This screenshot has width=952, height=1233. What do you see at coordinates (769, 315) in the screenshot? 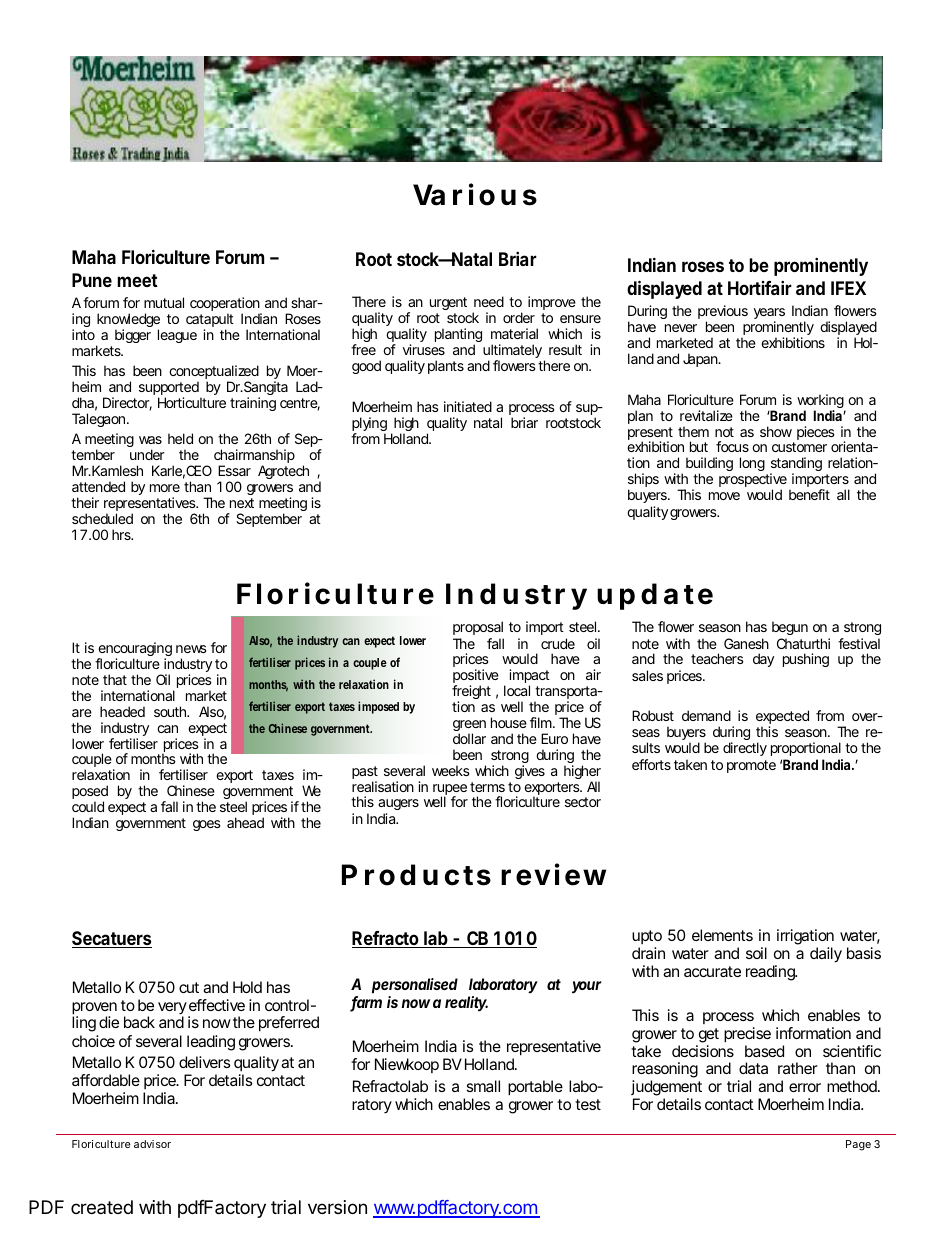
I see `years` at bounding box center [769, 315].
